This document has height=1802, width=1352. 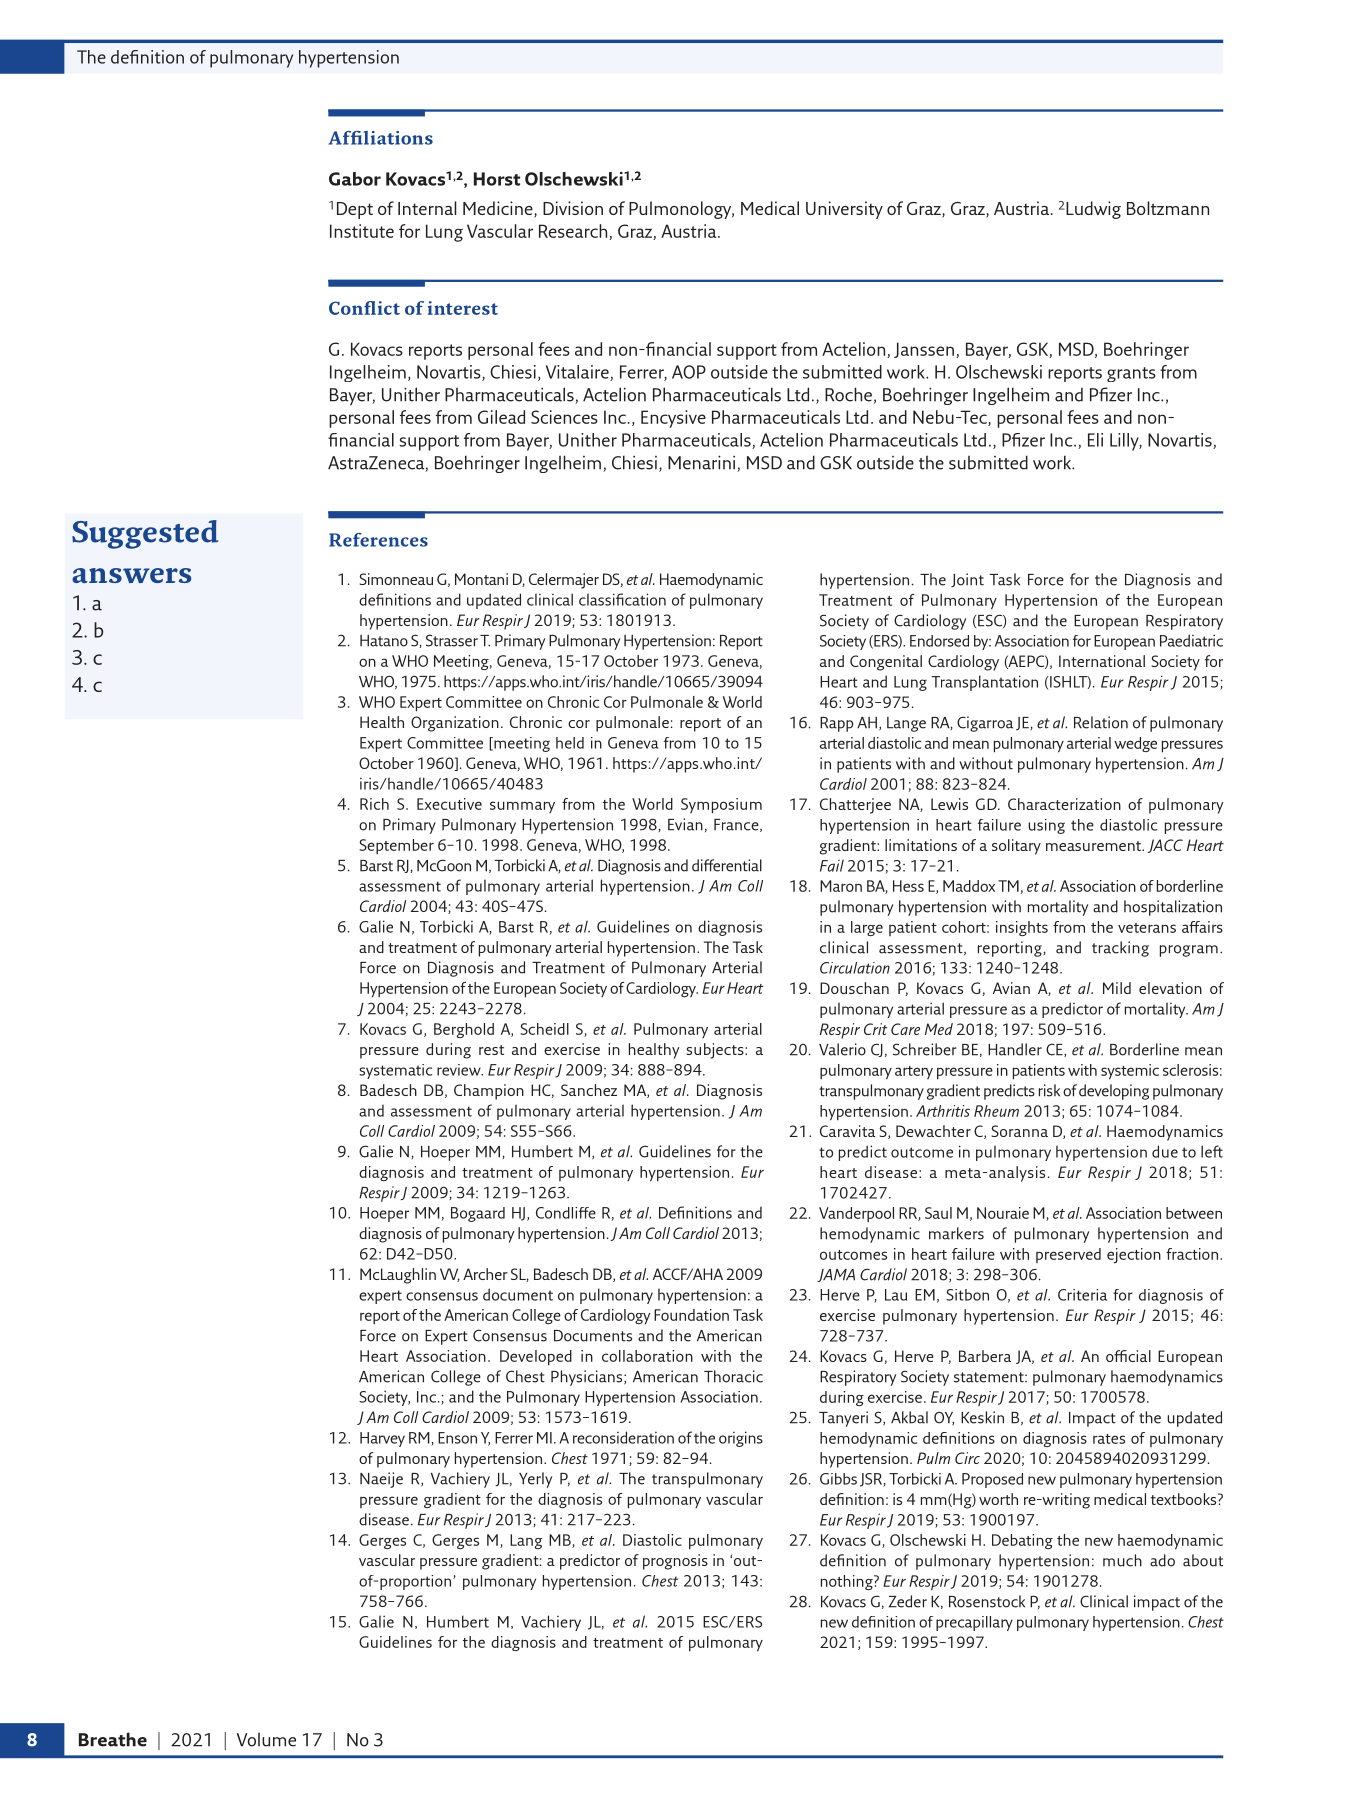 What do you see at coordinates (727, 865) in the document?
I see `differential` at bounding box center [727, 865].
